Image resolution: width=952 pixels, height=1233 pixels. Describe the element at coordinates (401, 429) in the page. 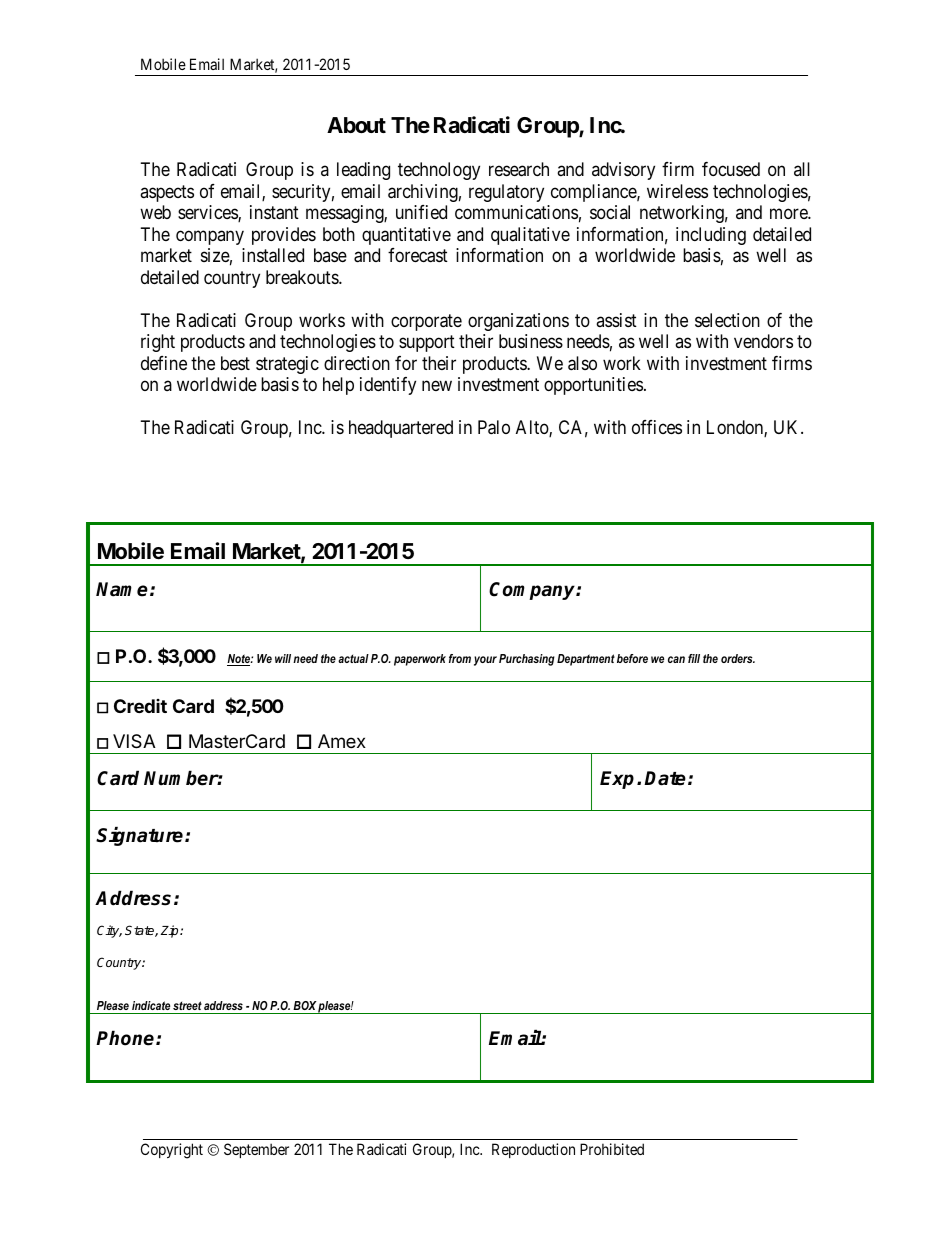

I see `headquartered` at that location.
